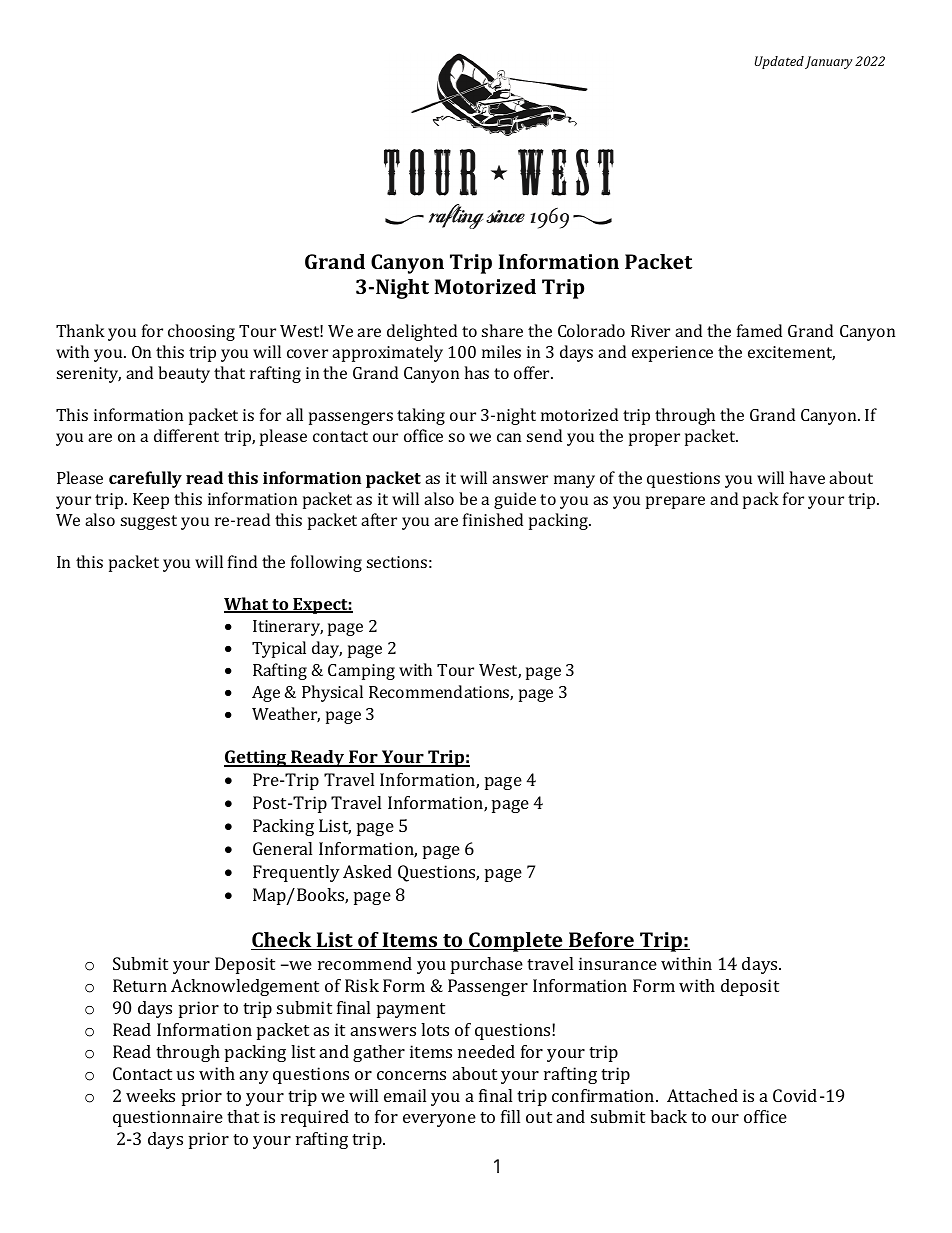 The height and width of the screenshot is (1233, 952). I want to click on finished, so click(493, 519).
